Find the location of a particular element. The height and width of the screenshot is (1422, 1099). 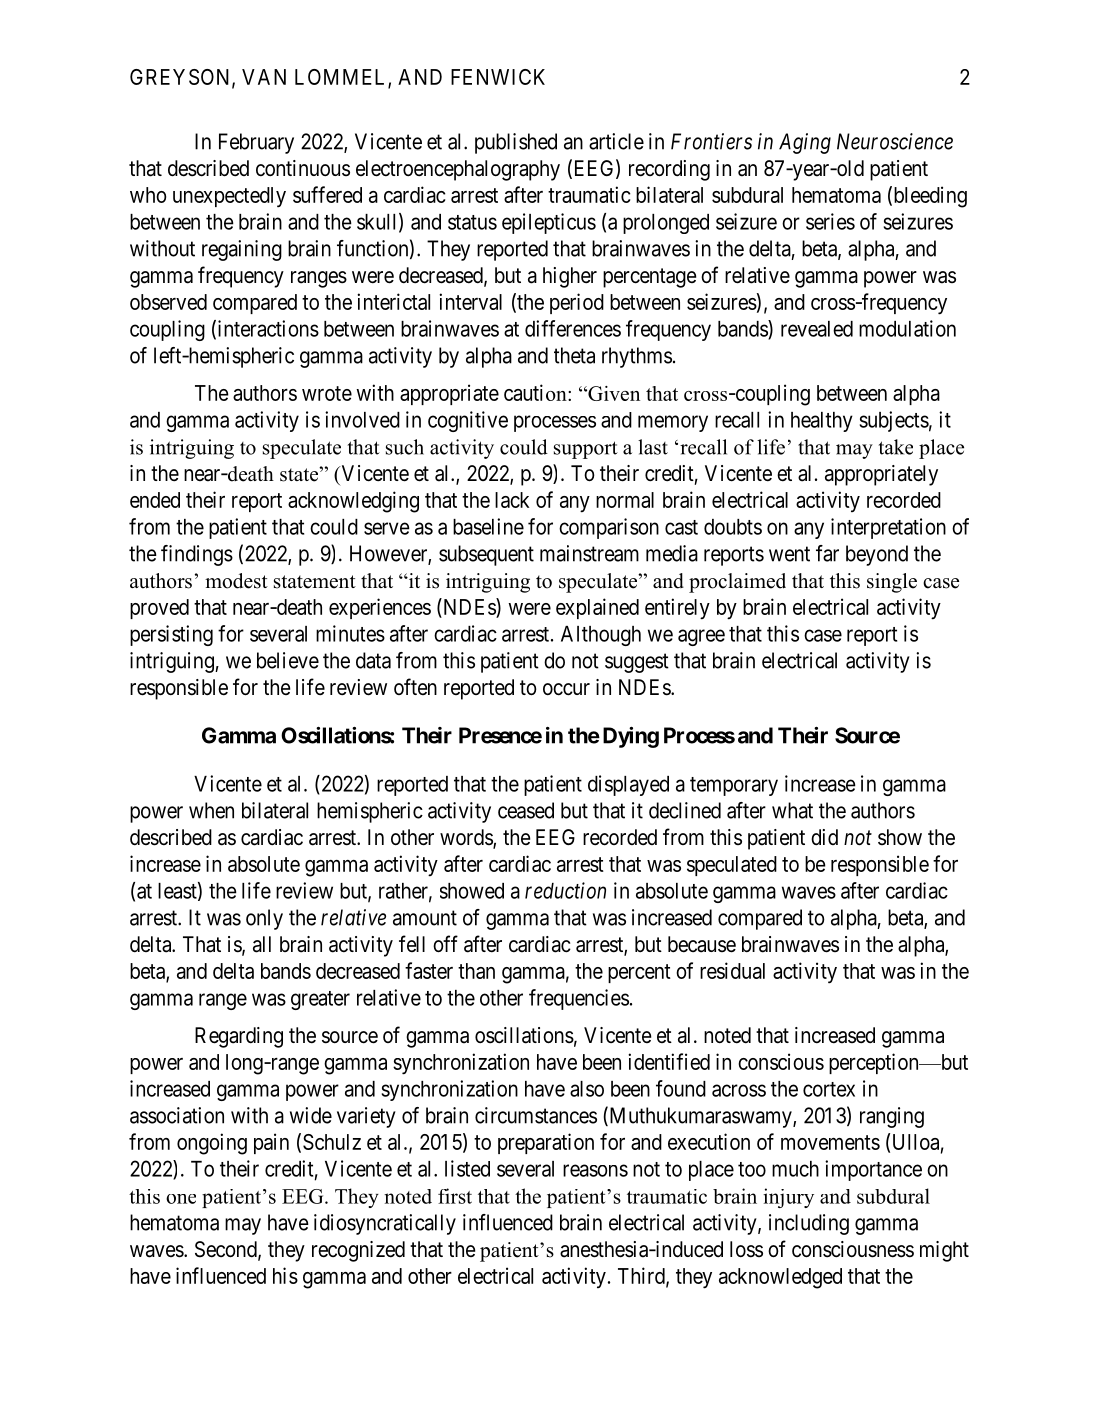

published is located at coordinates (516, 143).
